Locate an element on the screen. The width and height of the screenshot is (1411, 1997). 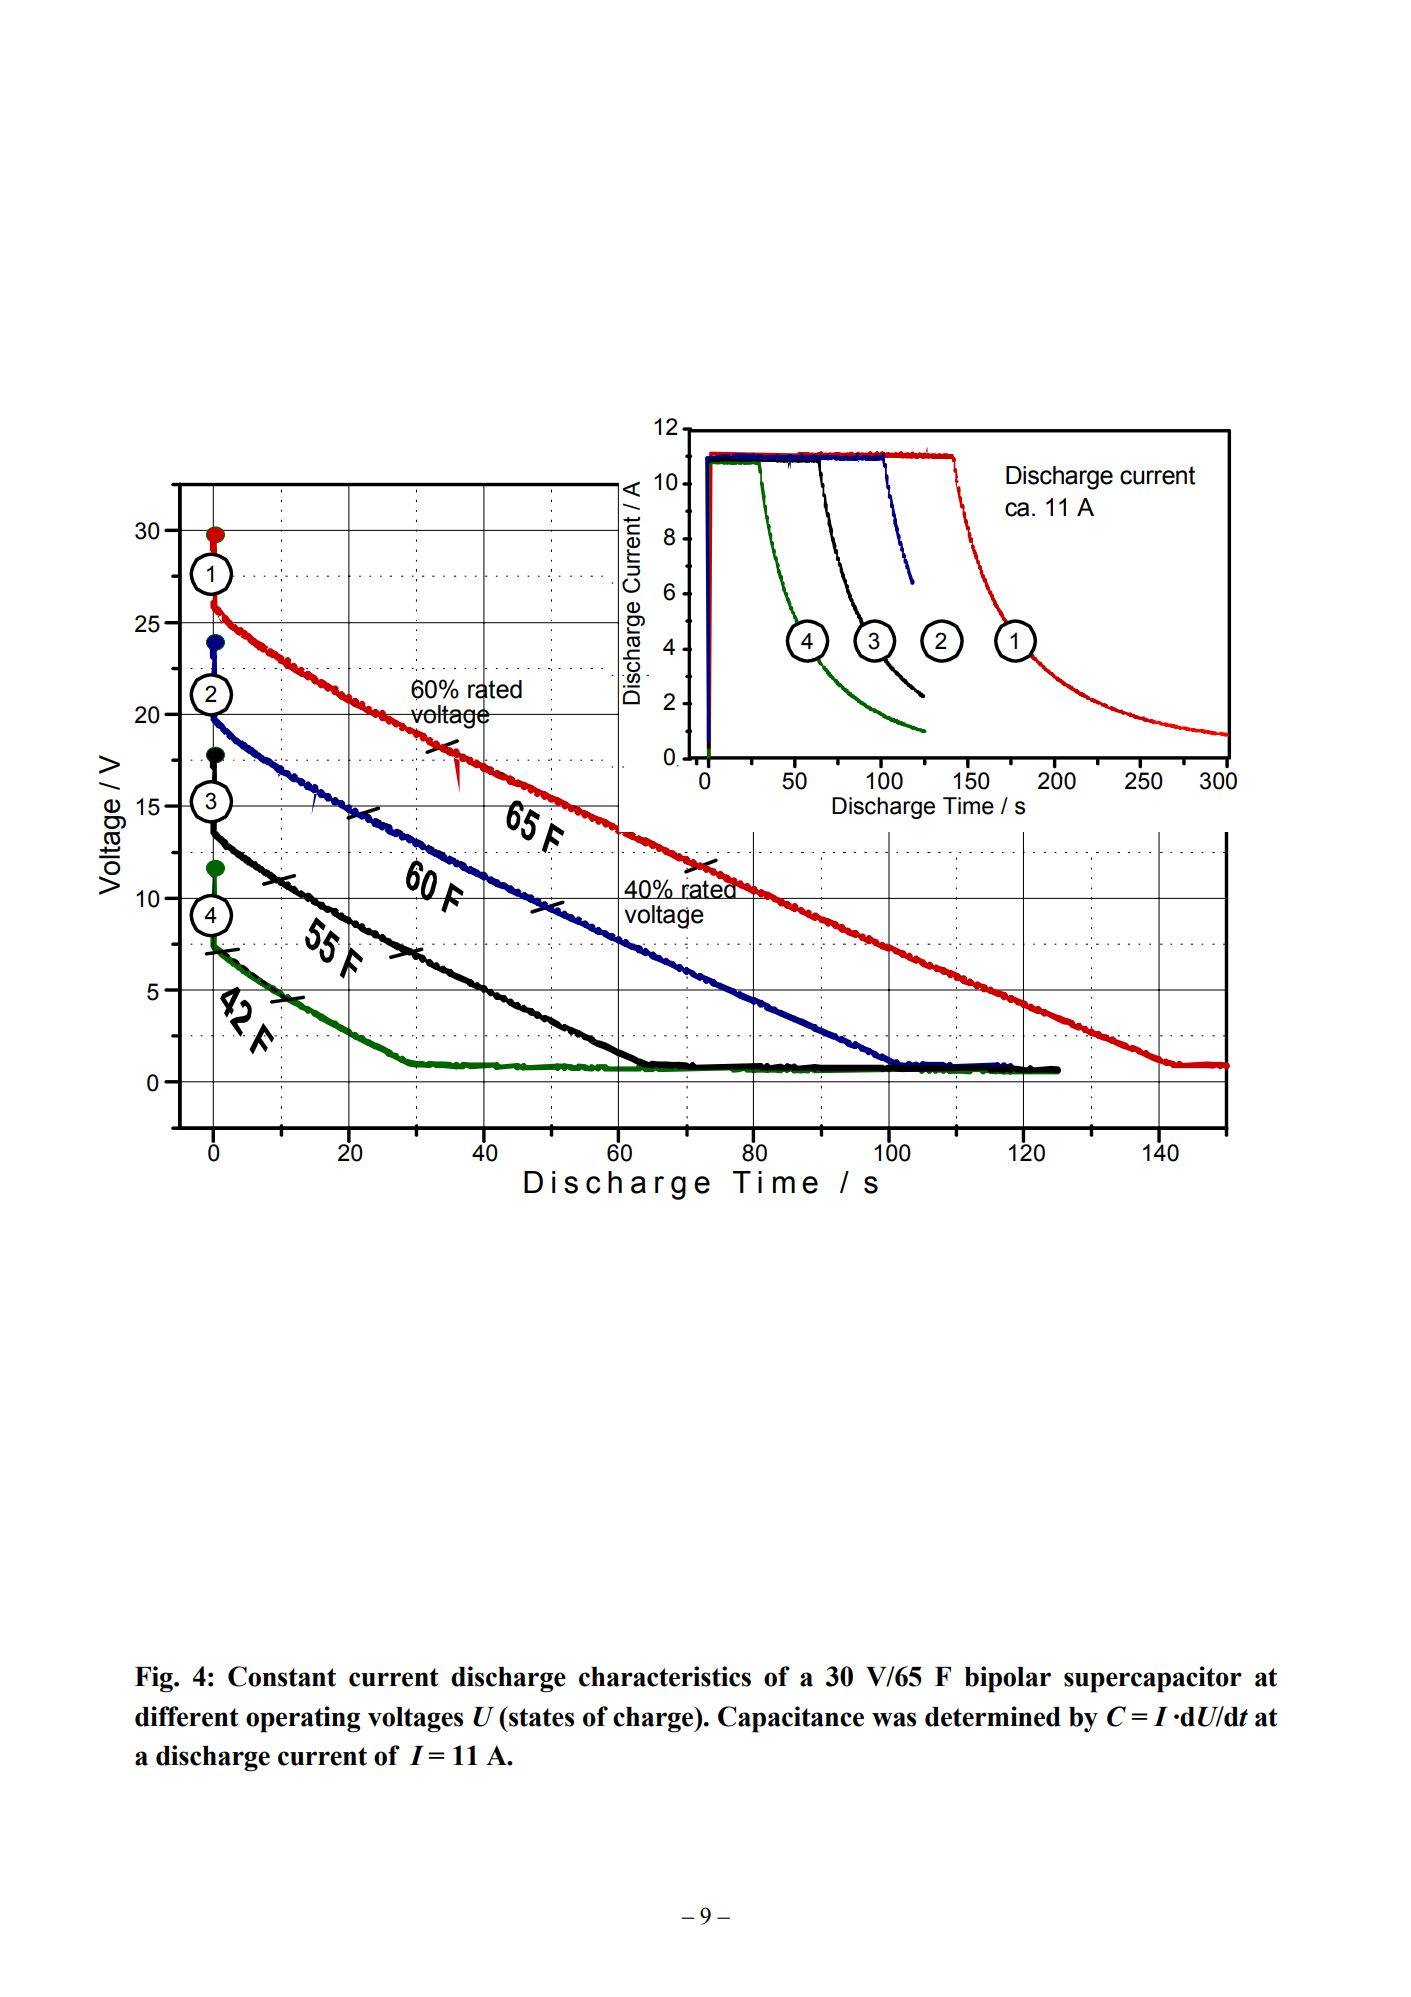
operating is located at coordinates (303, 1719).
